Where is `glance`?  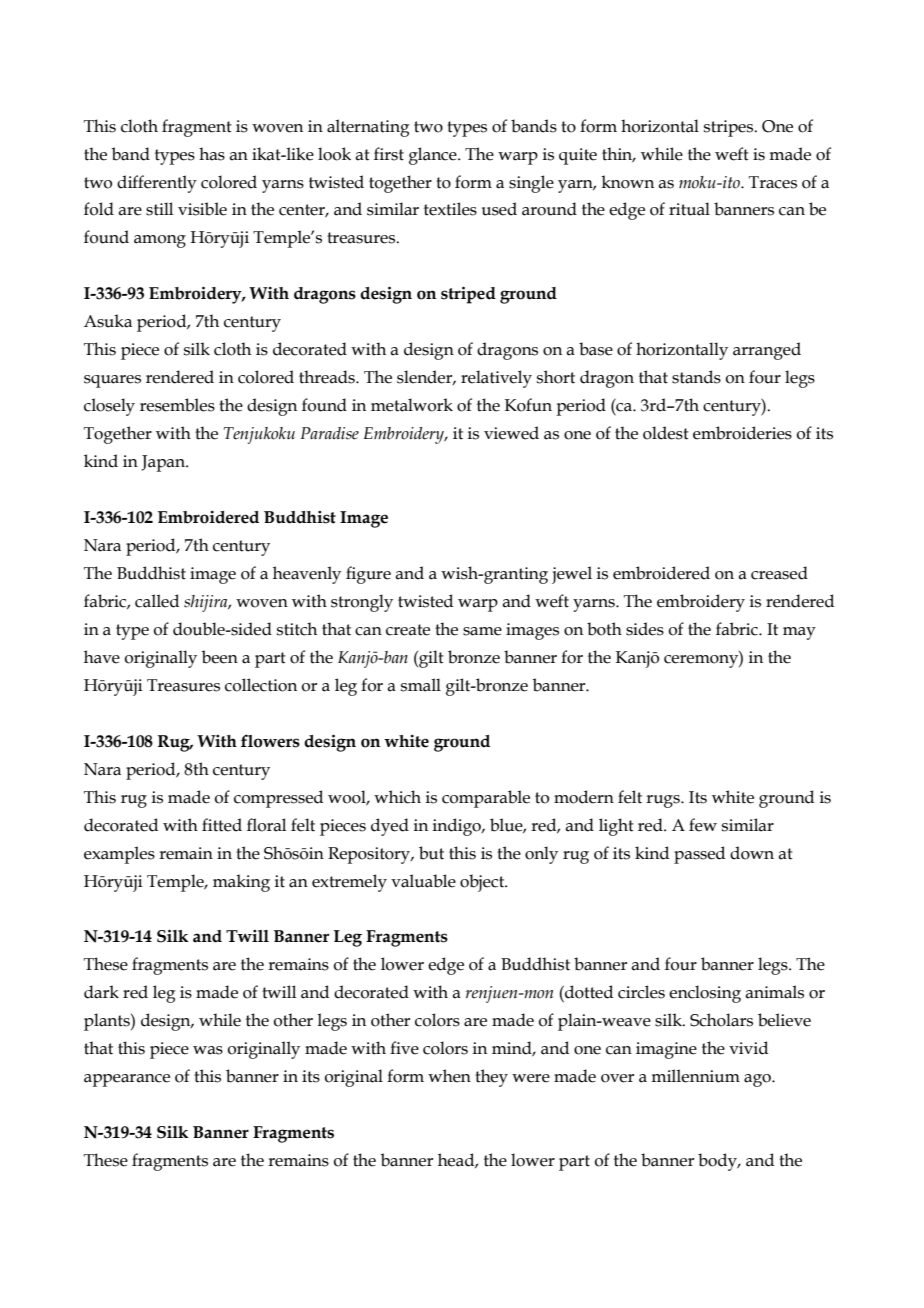
glance is located at coordinates (434, 156).
